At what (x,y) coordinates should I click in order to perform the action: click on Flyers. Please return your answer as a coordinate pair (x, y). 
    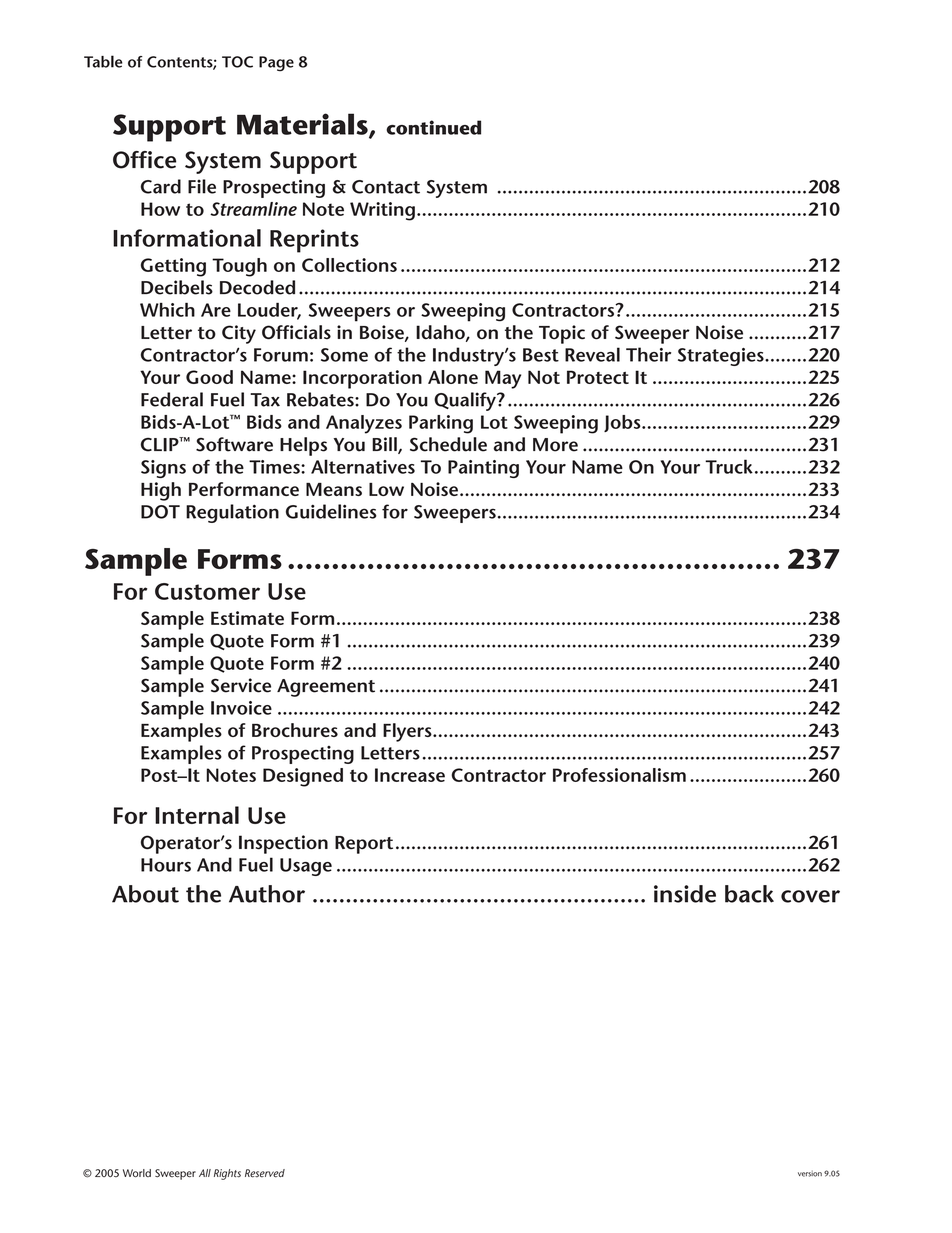
    Looking at the image, I should click on (407, 732).
